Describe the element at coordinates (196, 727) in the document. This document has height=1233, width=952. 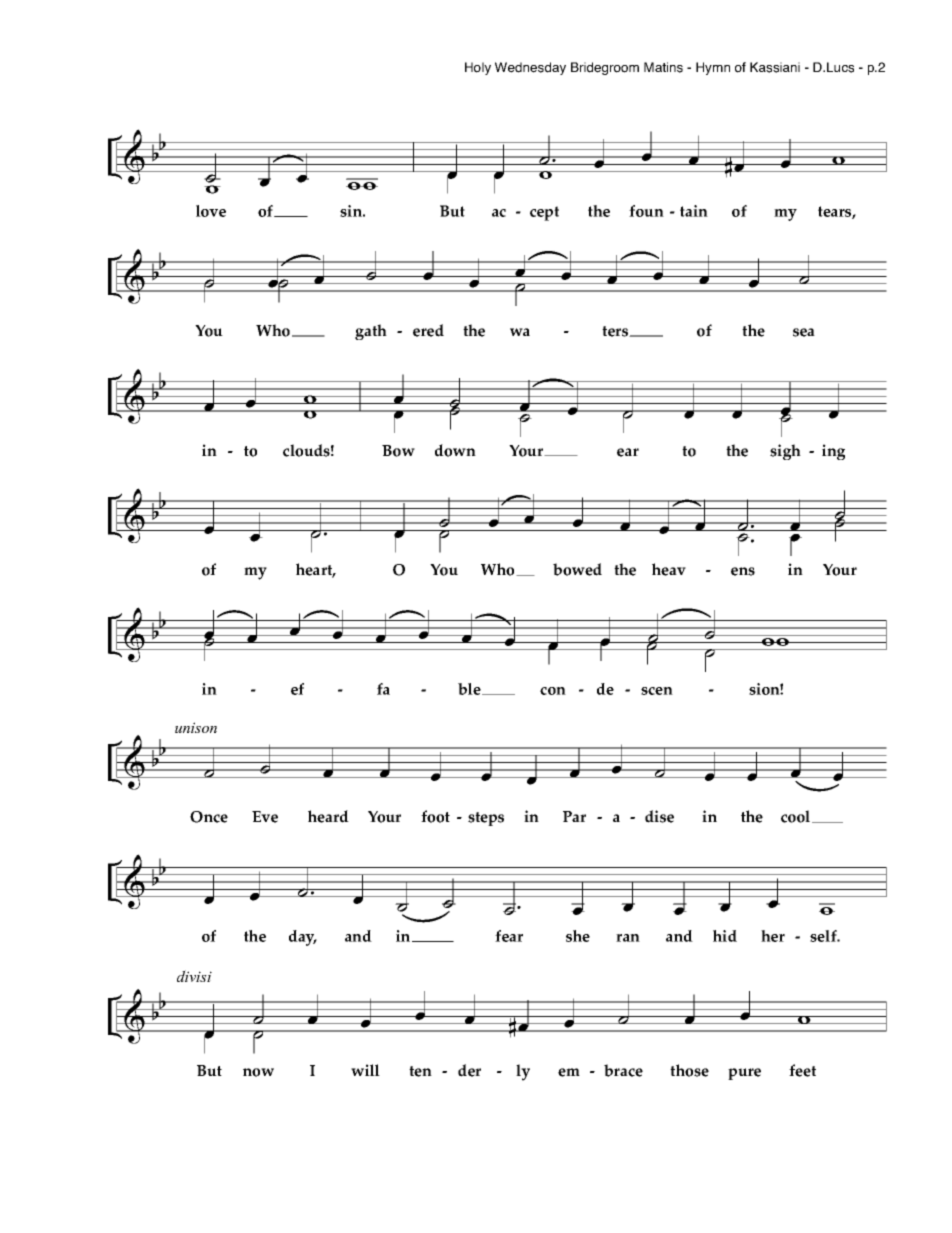
I see `unison` at that location.
